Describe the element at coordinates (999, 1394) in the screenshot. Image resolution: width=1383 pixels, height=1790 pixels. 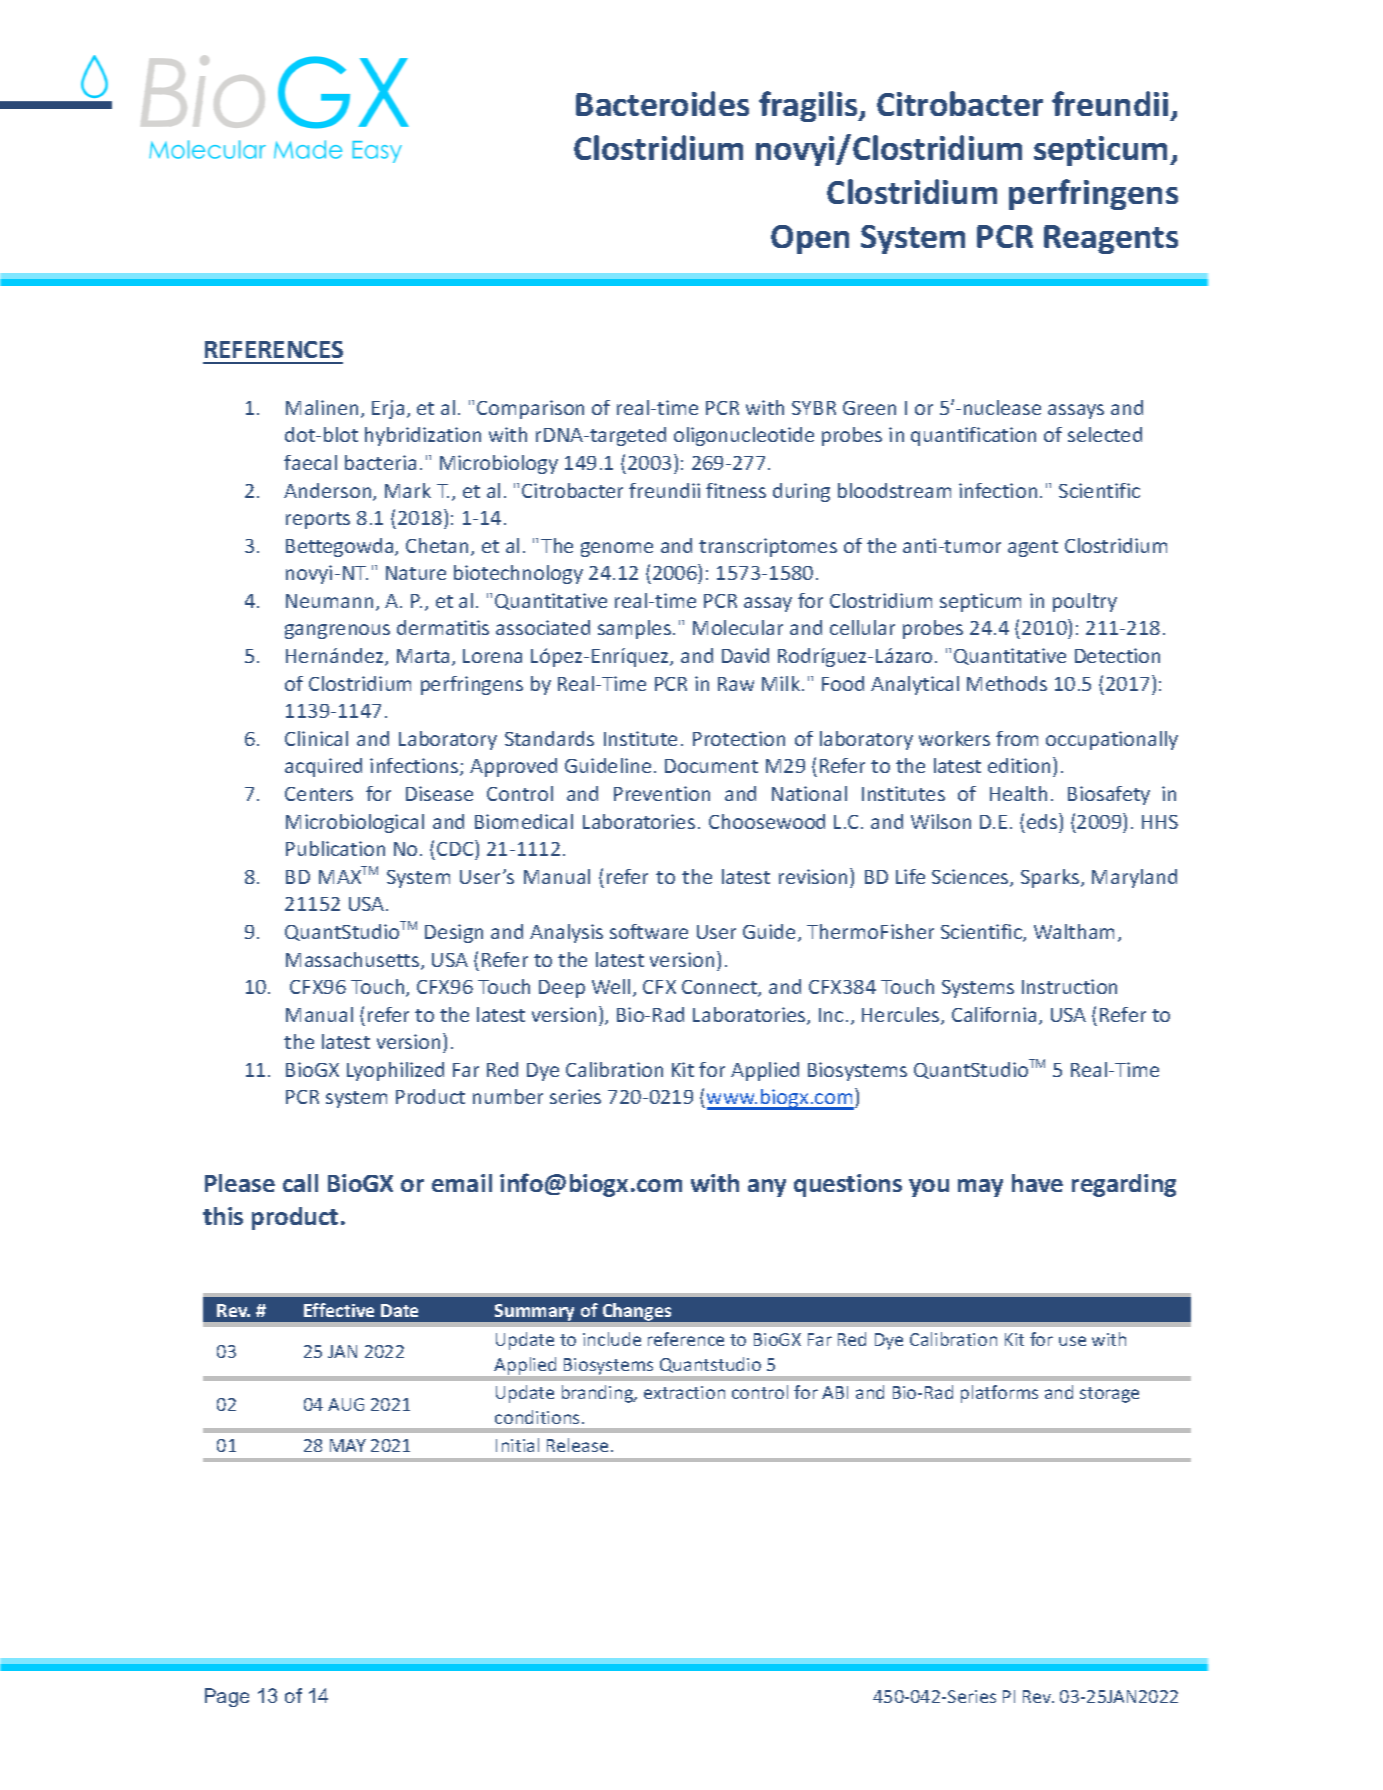
I see `platforms` at that location.
